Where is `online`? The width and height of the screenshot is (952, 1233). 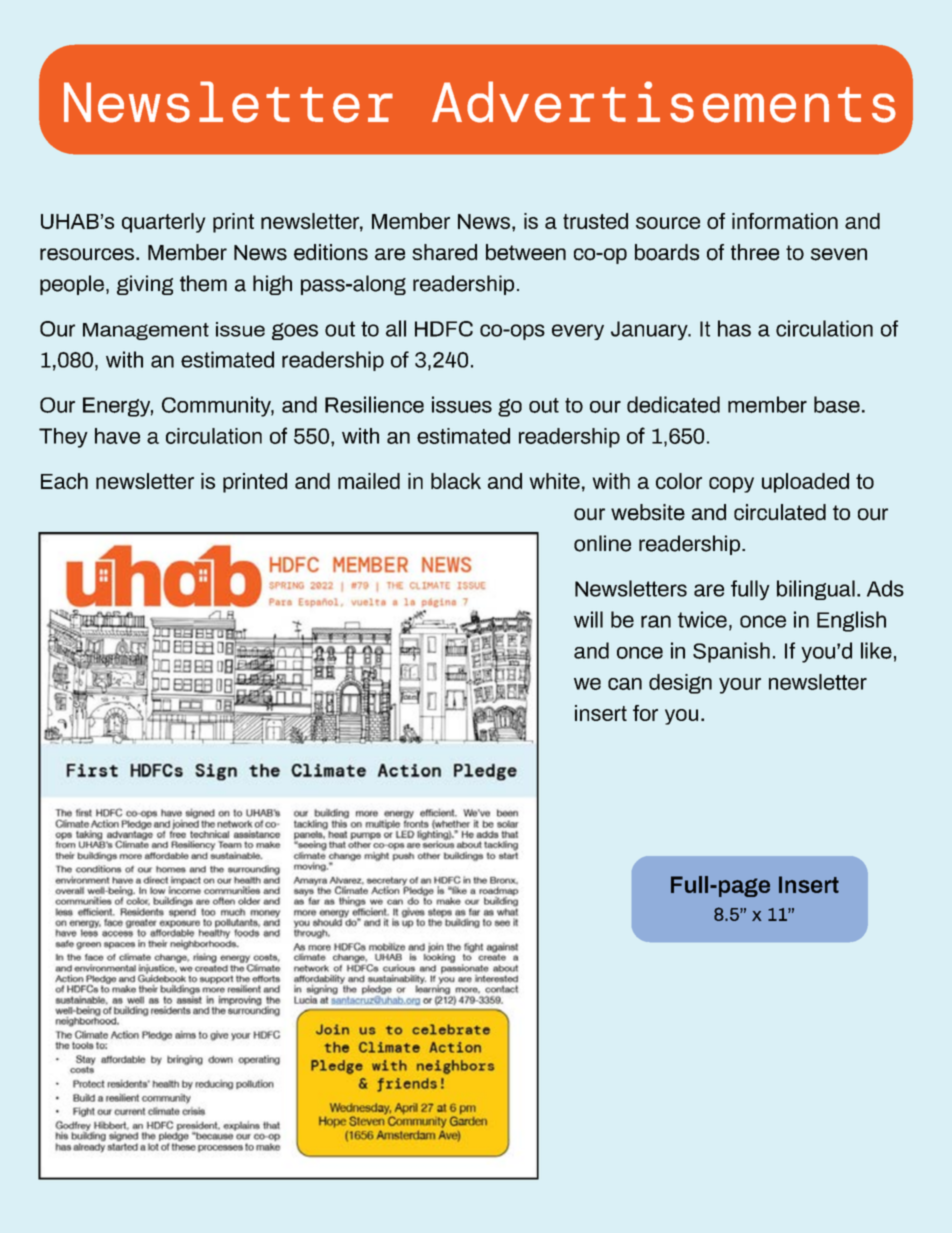 online is located at coordinates (602, 543).
